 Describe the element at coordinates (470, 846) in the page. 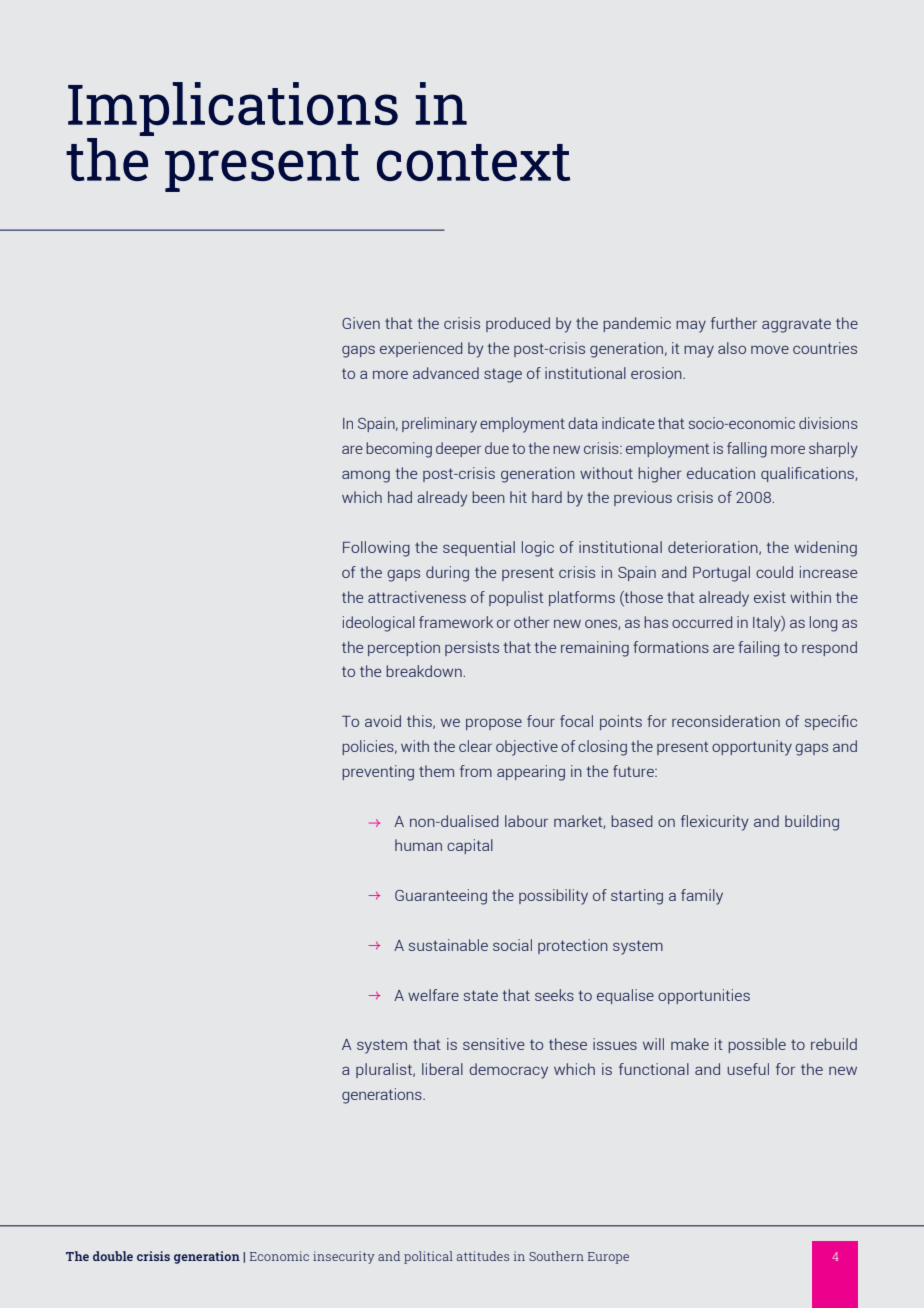

I see `capital` at that location.
